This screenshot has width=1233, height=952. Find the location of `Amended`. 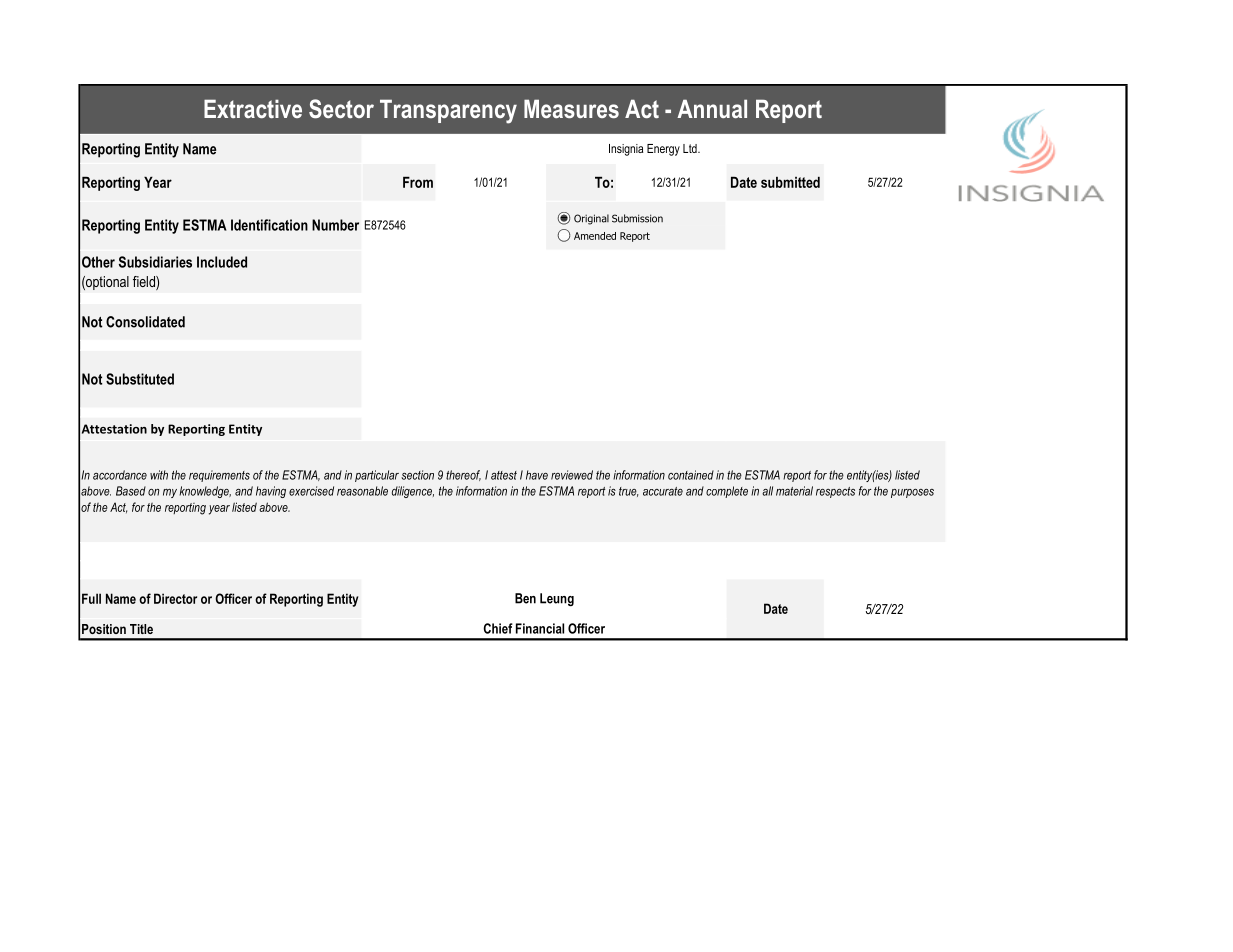

Amended is located at coordinates (595, 236).
